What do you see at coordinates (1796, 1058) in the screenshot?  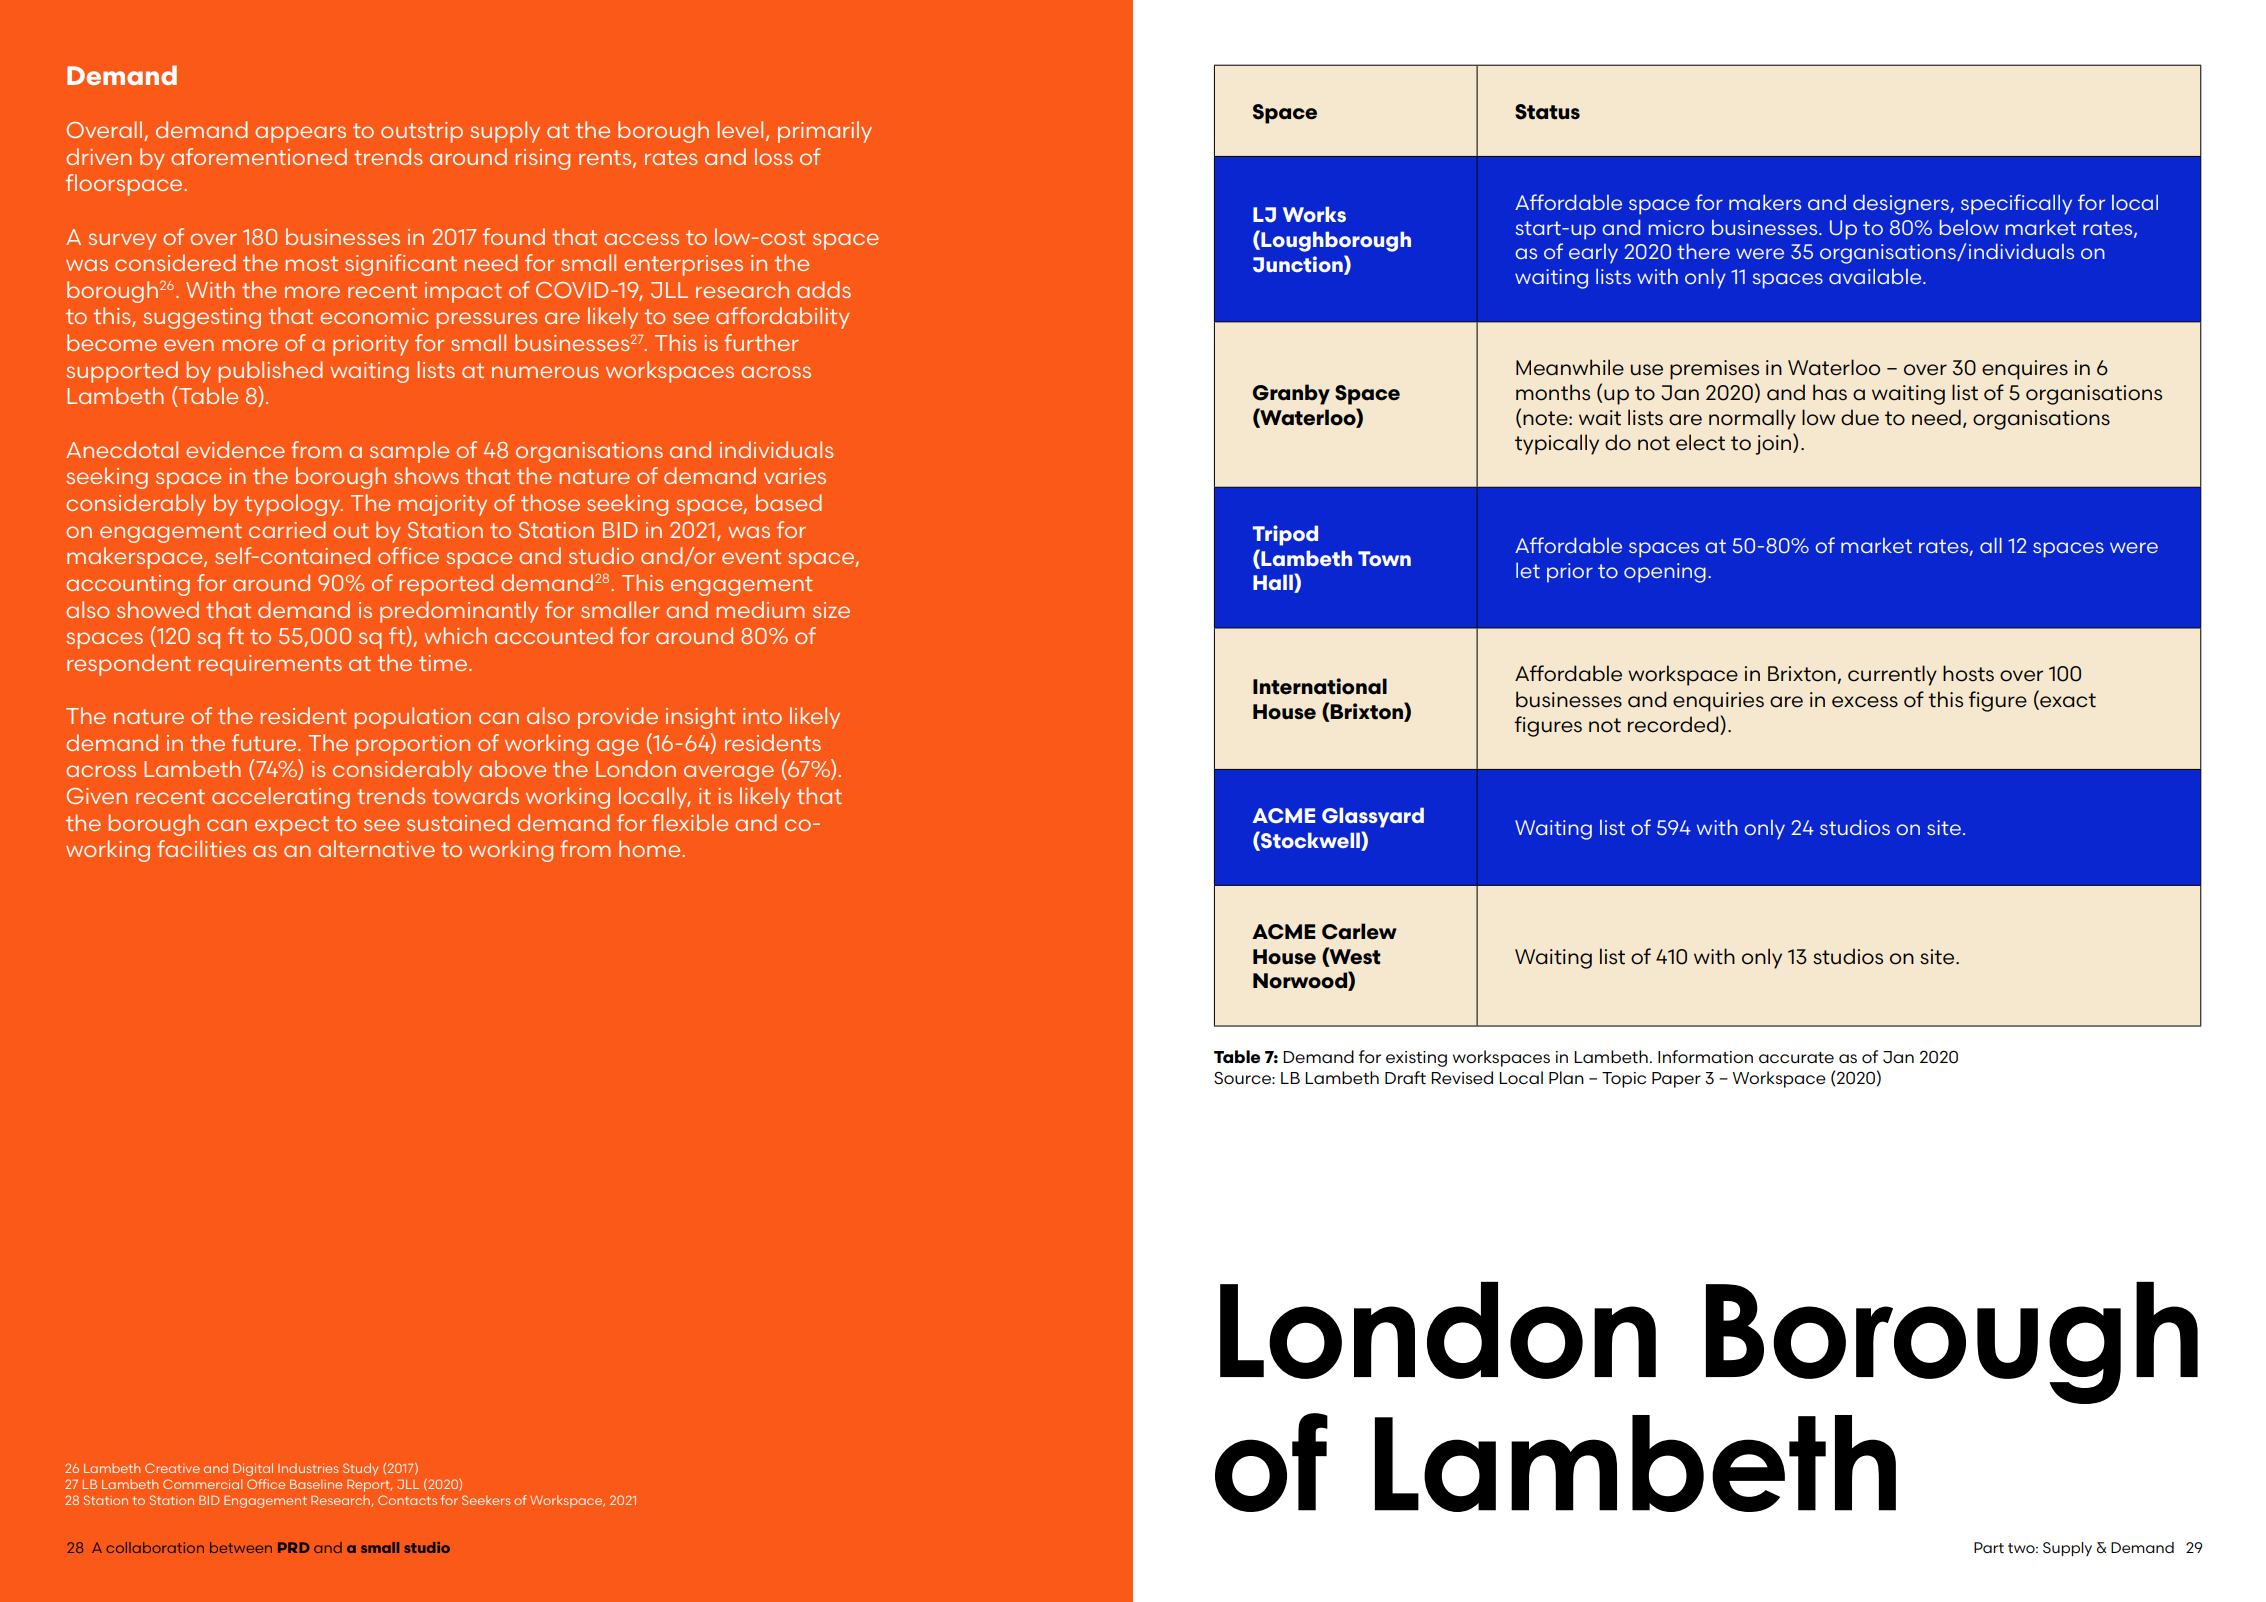 I see `accurate` at bounding box center [1796, 1058].
